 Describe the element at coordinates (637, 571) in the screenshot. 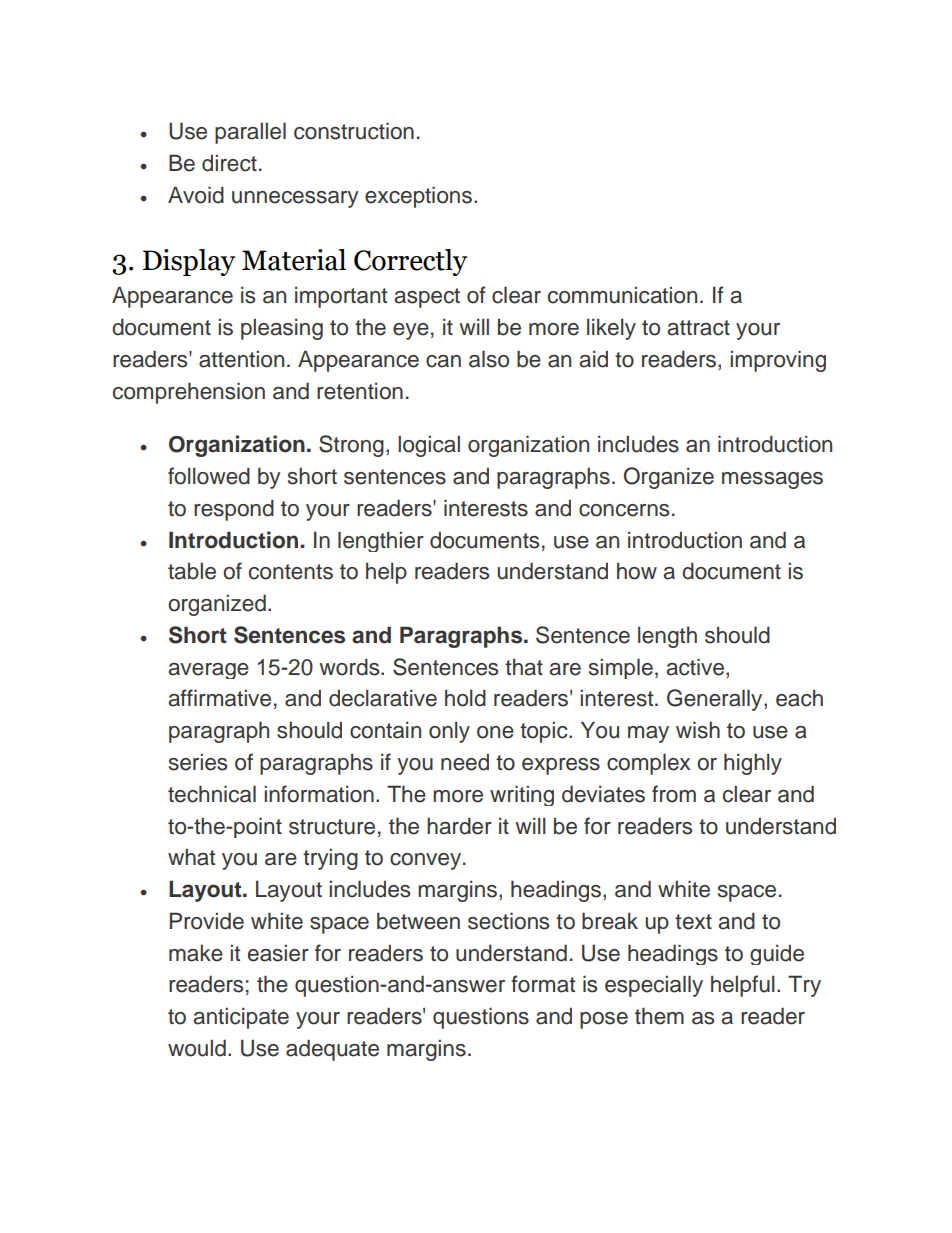

I see `how` at that location.
